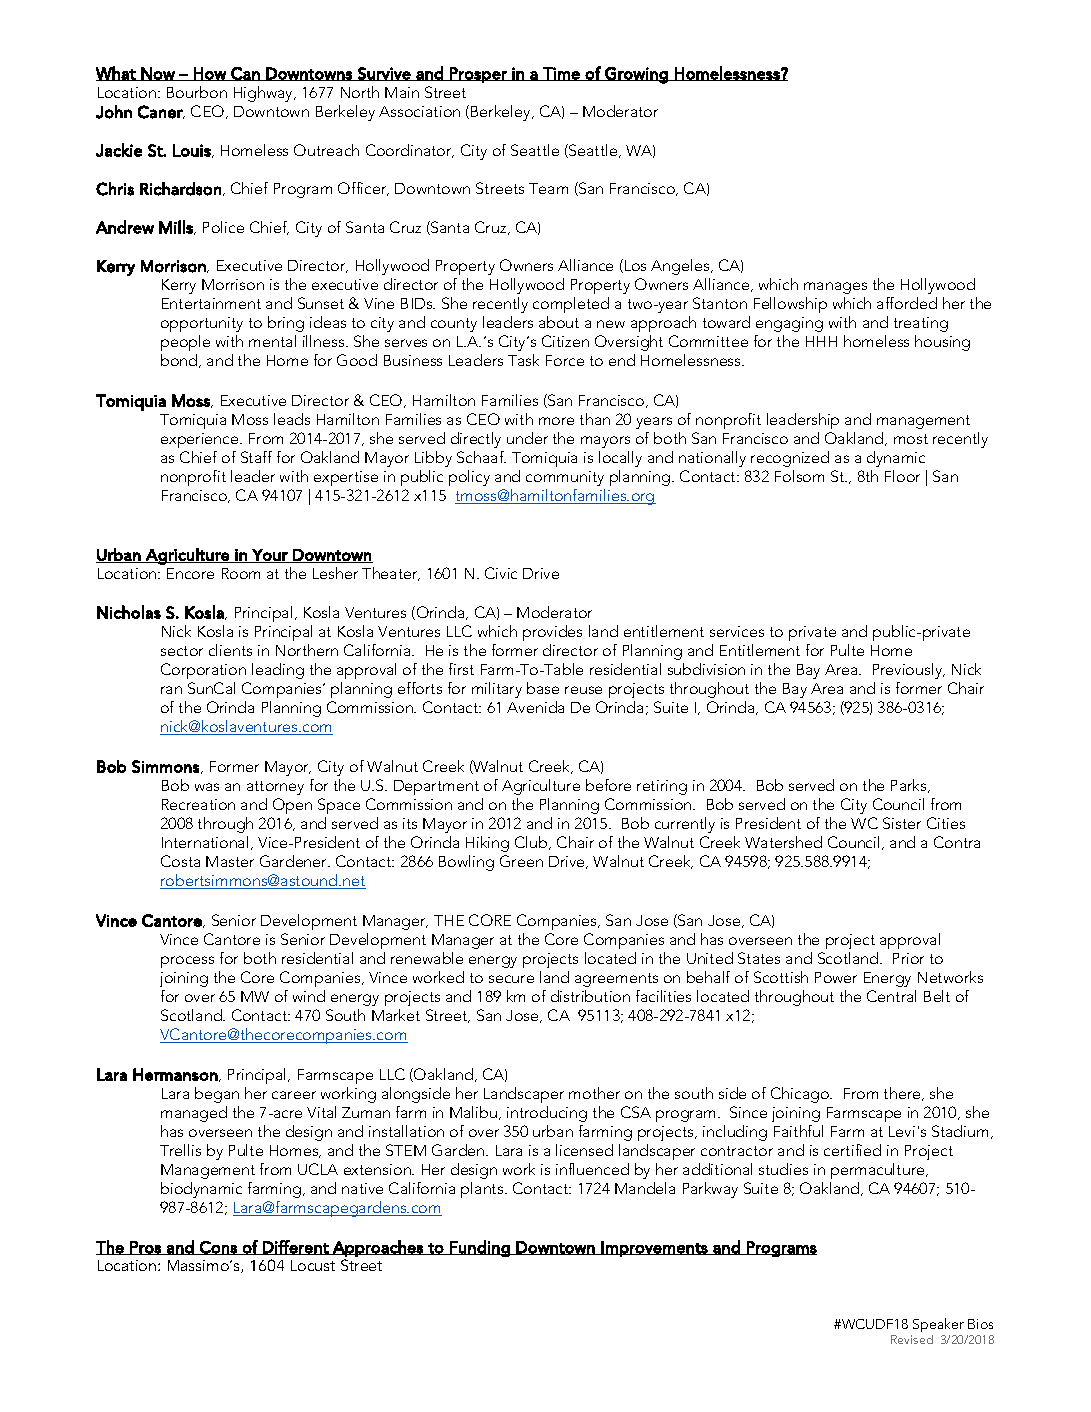  What do you see at coordinates (902, 476) in the page?
I see `Floor` at bounding box center [902, 476].
